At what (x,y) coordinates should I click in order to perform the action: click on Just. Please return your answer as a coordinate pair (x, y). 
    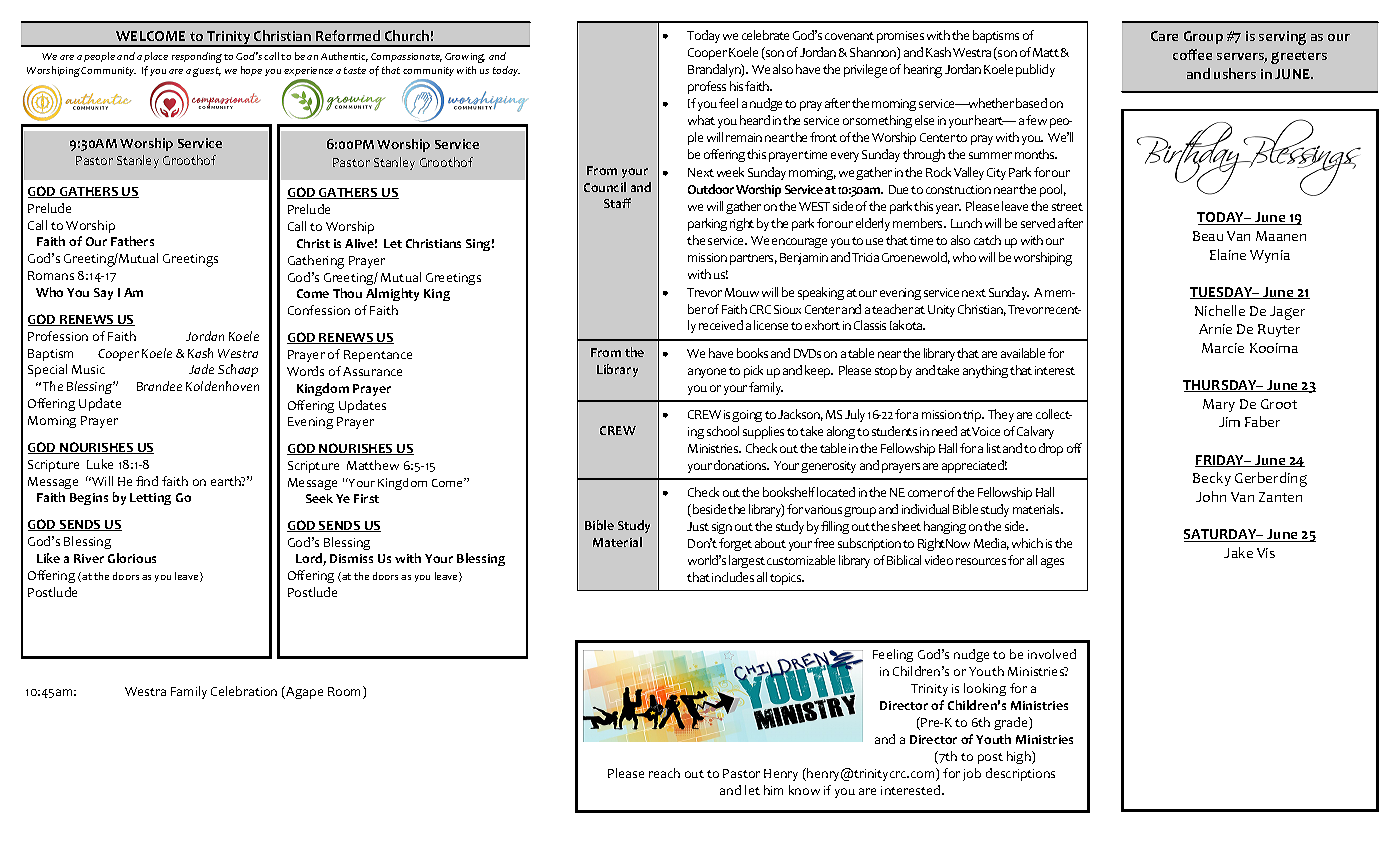
    Looking at the image, I should click on (698, 526).
